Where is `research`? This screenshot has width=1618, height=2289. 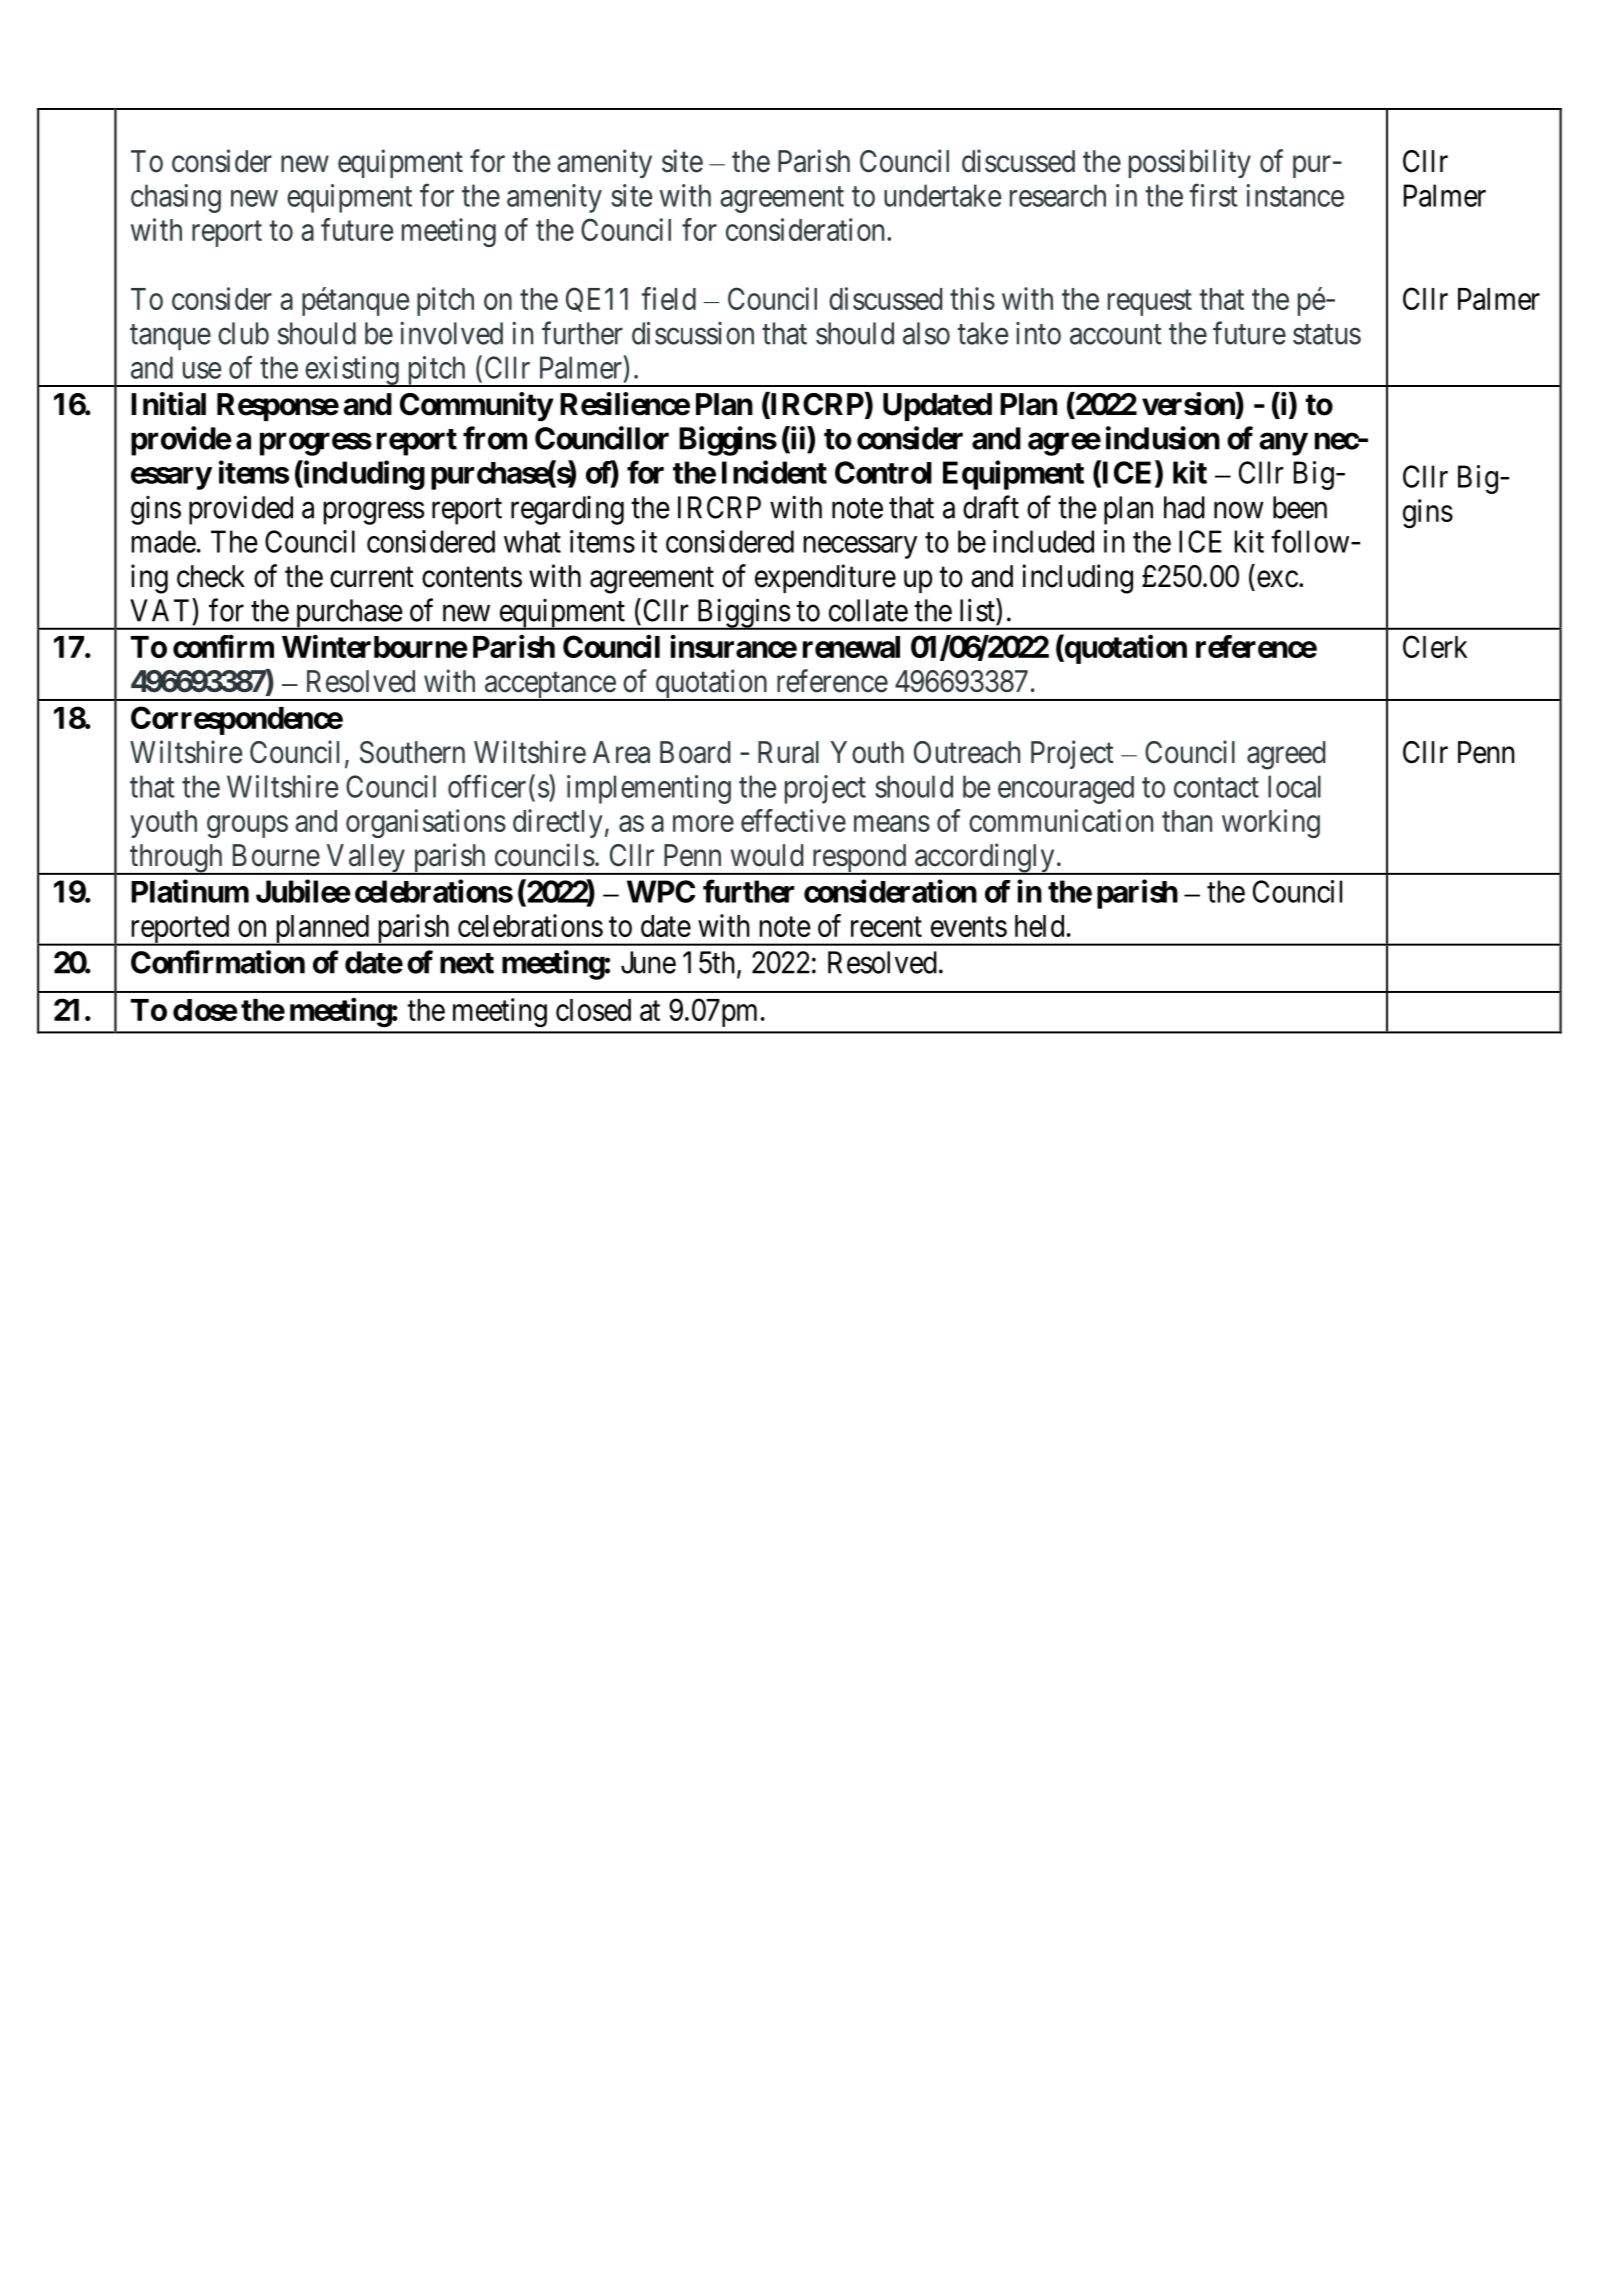
research is located at coordinates (1058, 195).
